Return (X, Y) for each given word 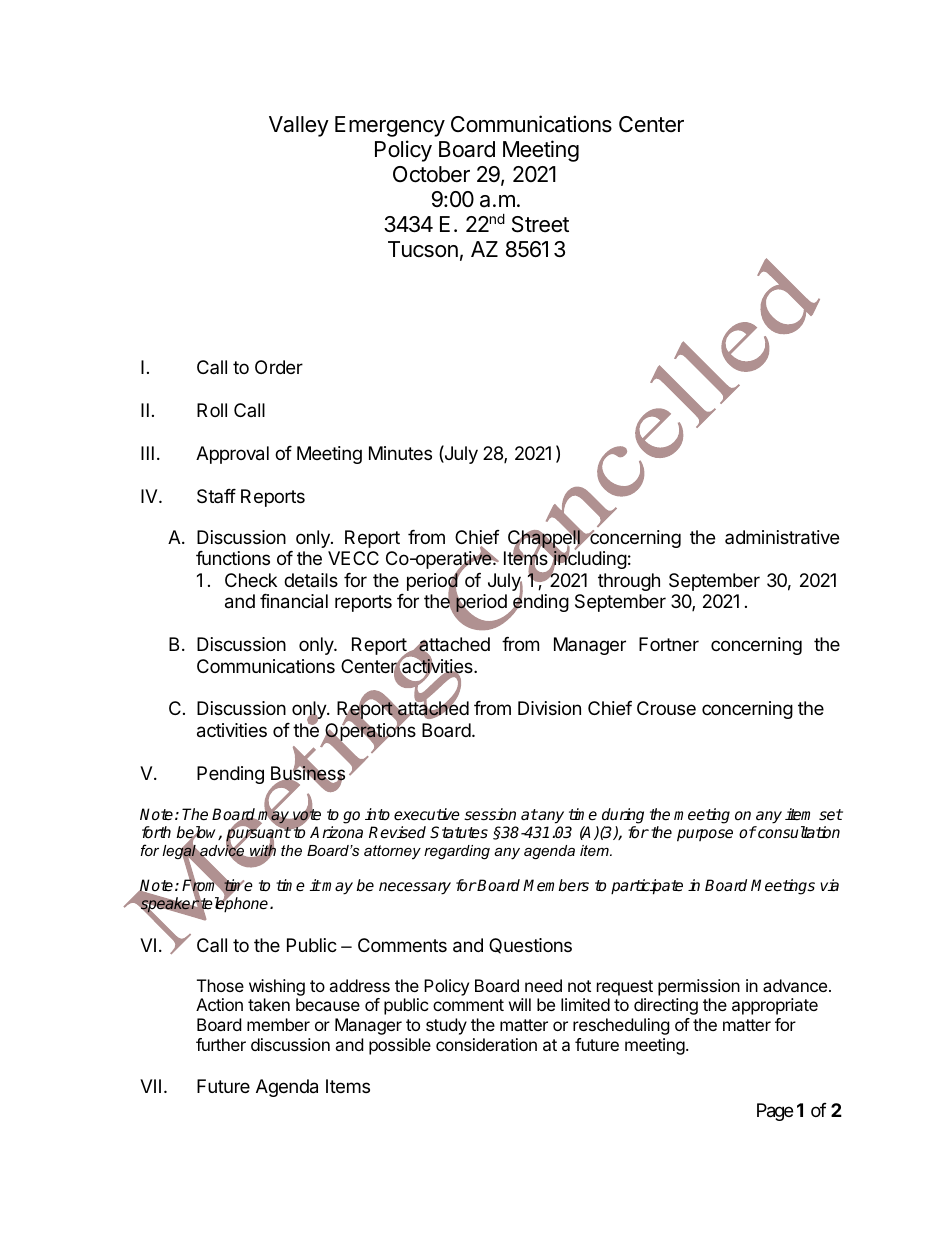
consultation (798, 832)
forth (156, 832)
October (431, 174)
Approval (232, 455)
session (490, 814)
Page (775, 1112)
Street (540, 224)
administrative (782, 537)
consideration (486, 1044)
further (221, 1044)
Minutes (400, 453)
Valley (299, 126)
